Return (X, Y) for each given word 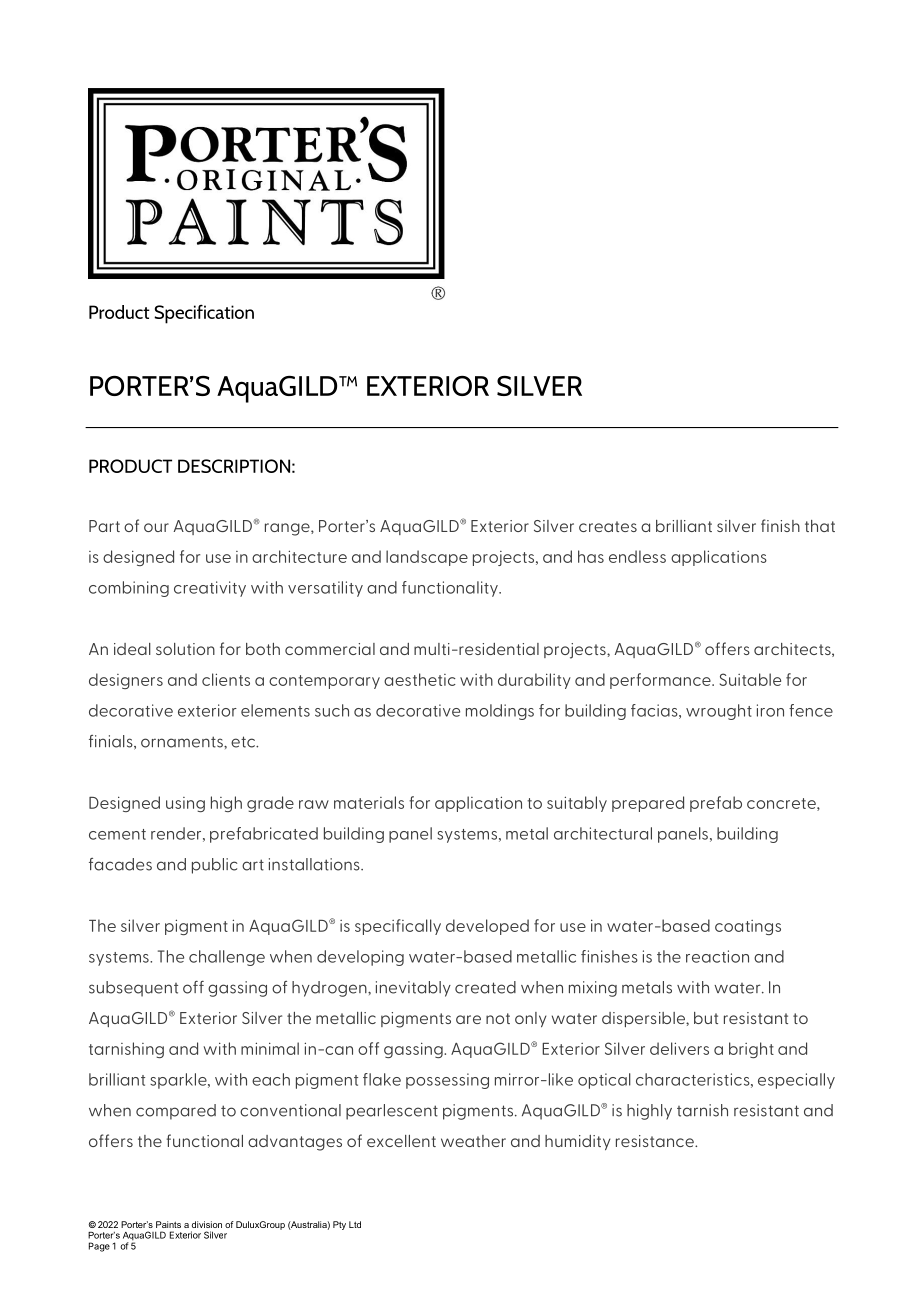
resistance (656, 1141)
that (820, 526)
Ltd (355, 1224)
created (485, 987)
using (185, 804)
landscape (427, 558)
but (706, 1018)
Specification (204, 314)
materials (369, 802)
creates (608, 526)
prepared (648, 804)
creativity (210, 589)
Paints (168, 1224)
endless (637, 556)
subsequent (133, 989)
